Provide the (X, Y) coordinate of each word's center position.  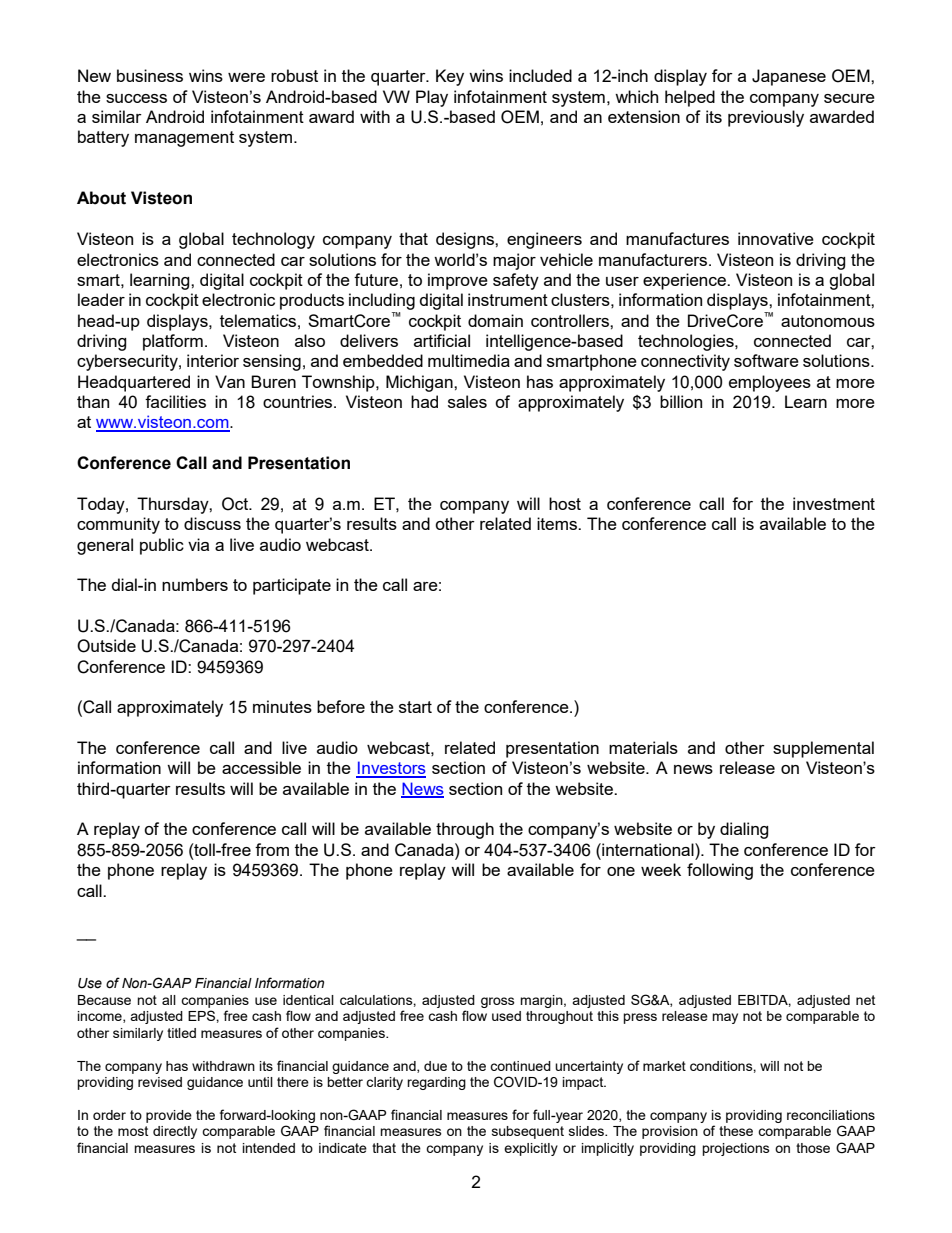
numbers (195, 584)
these (736, 1131)
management (184, 139)
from (272, 849)
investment (834, 503)
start (415, 707)
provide (169, 1116)
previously (766, 118)
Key (450, 77)
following (720, 871)
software (766, 360)
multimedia (469, 360)
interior (213, 360)
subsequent (528, 1132)
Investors (391, 769)
